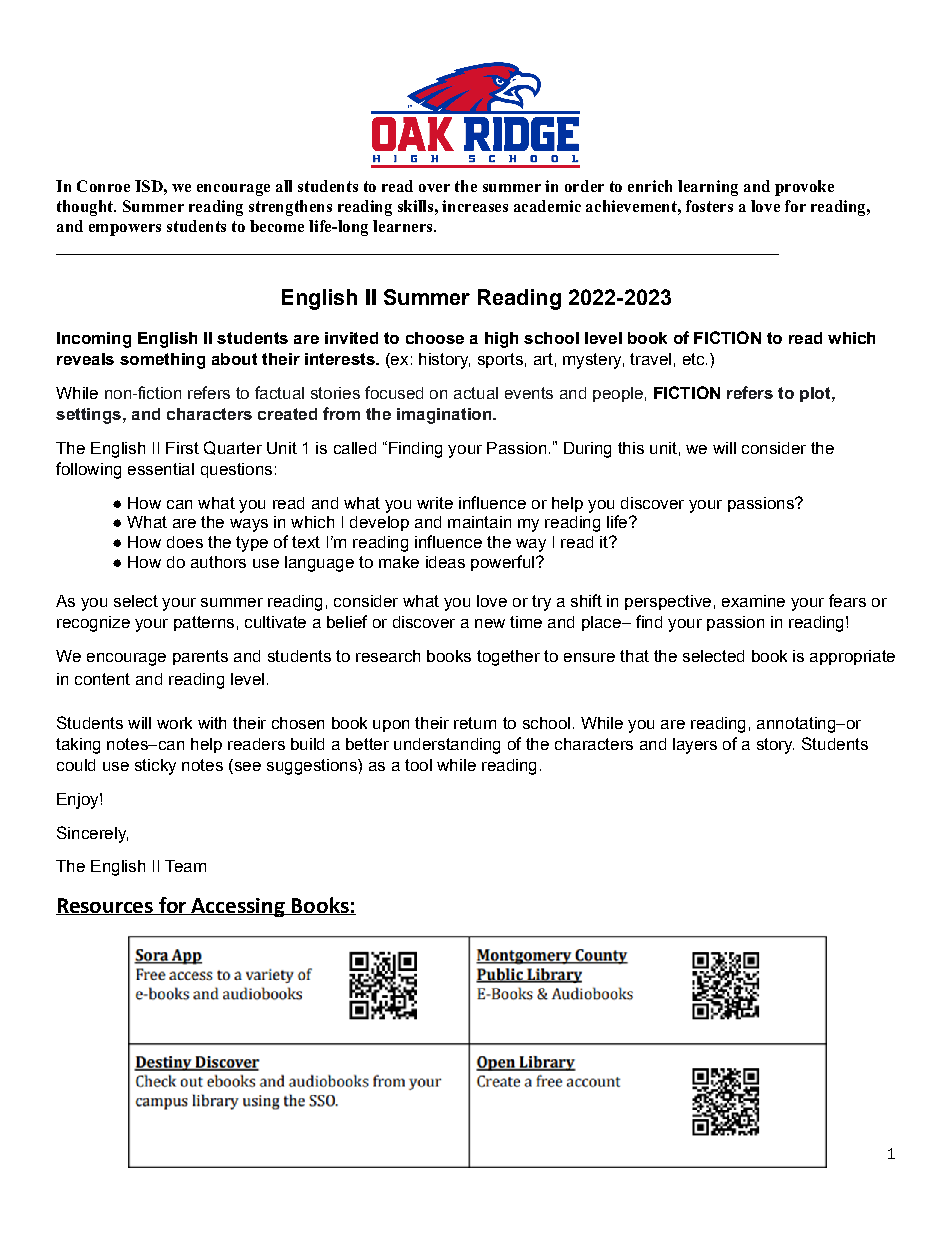 This screenshot has height=1233, width=952. Describe the element at coordinates (753, 601) in the screenshot. I see `examine` at that location.
